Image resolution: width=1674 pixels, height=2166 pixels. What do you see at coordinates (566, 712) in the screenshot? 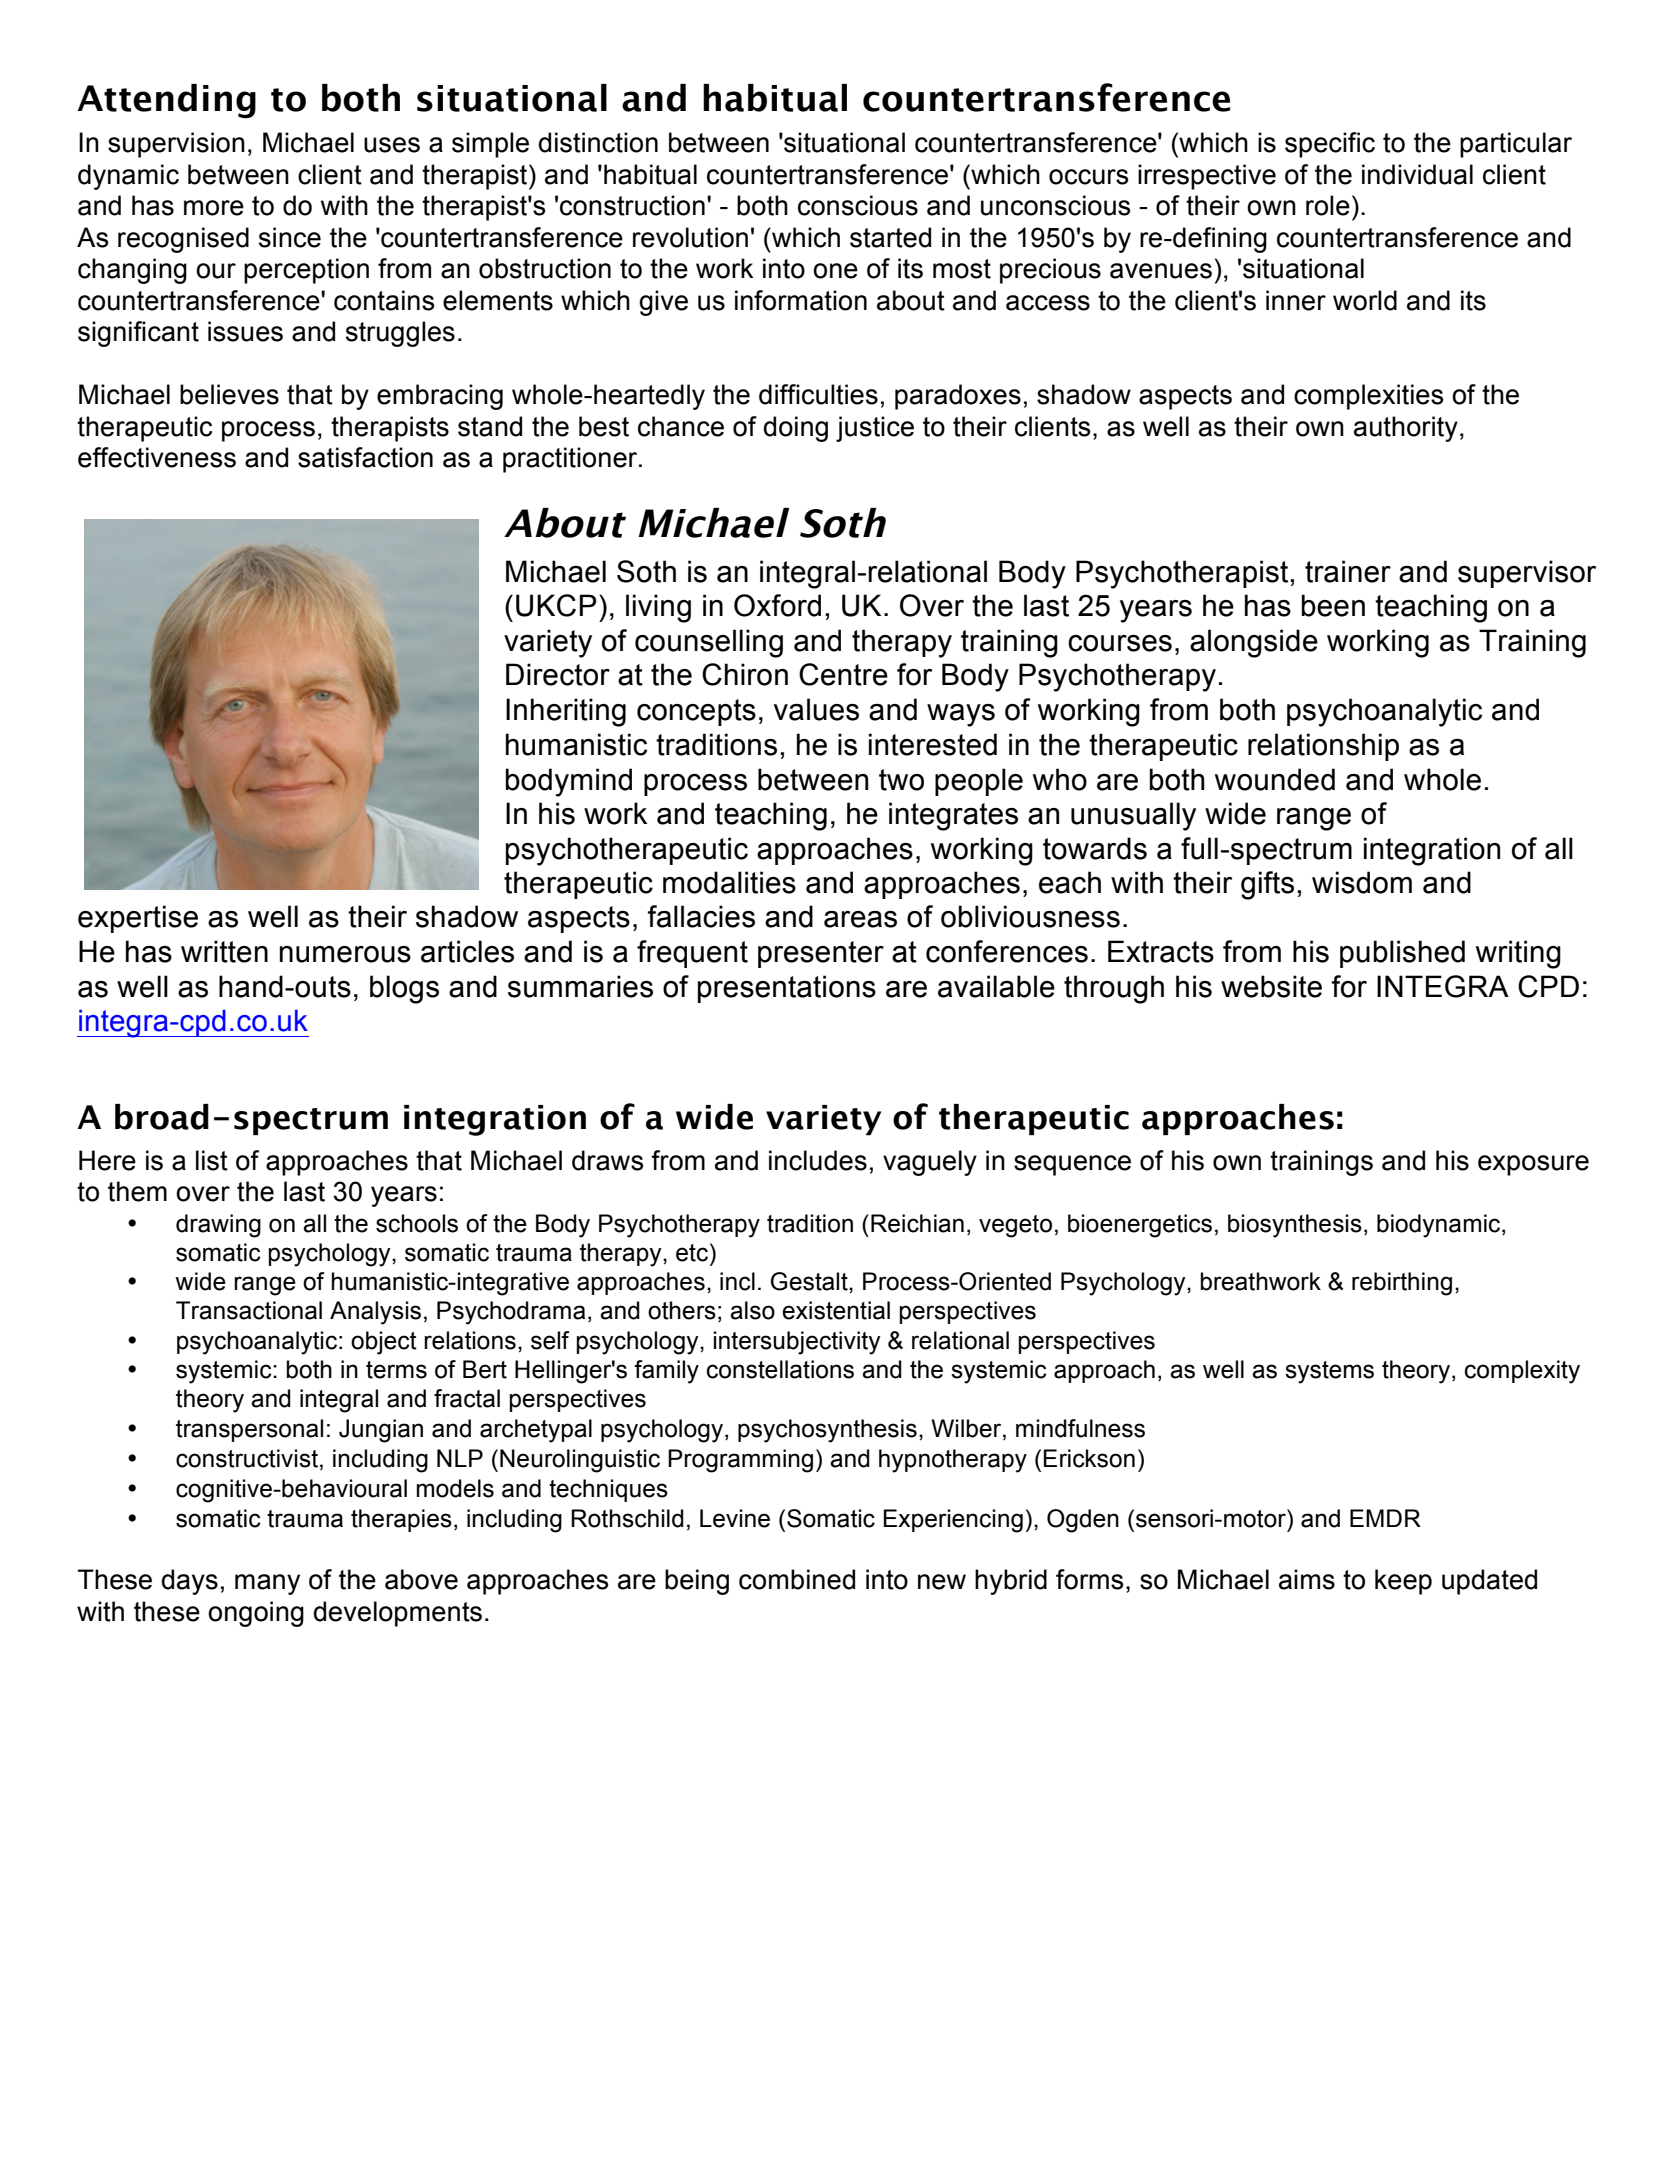
I see `Inheriting` at bounding box center [566, 712].
